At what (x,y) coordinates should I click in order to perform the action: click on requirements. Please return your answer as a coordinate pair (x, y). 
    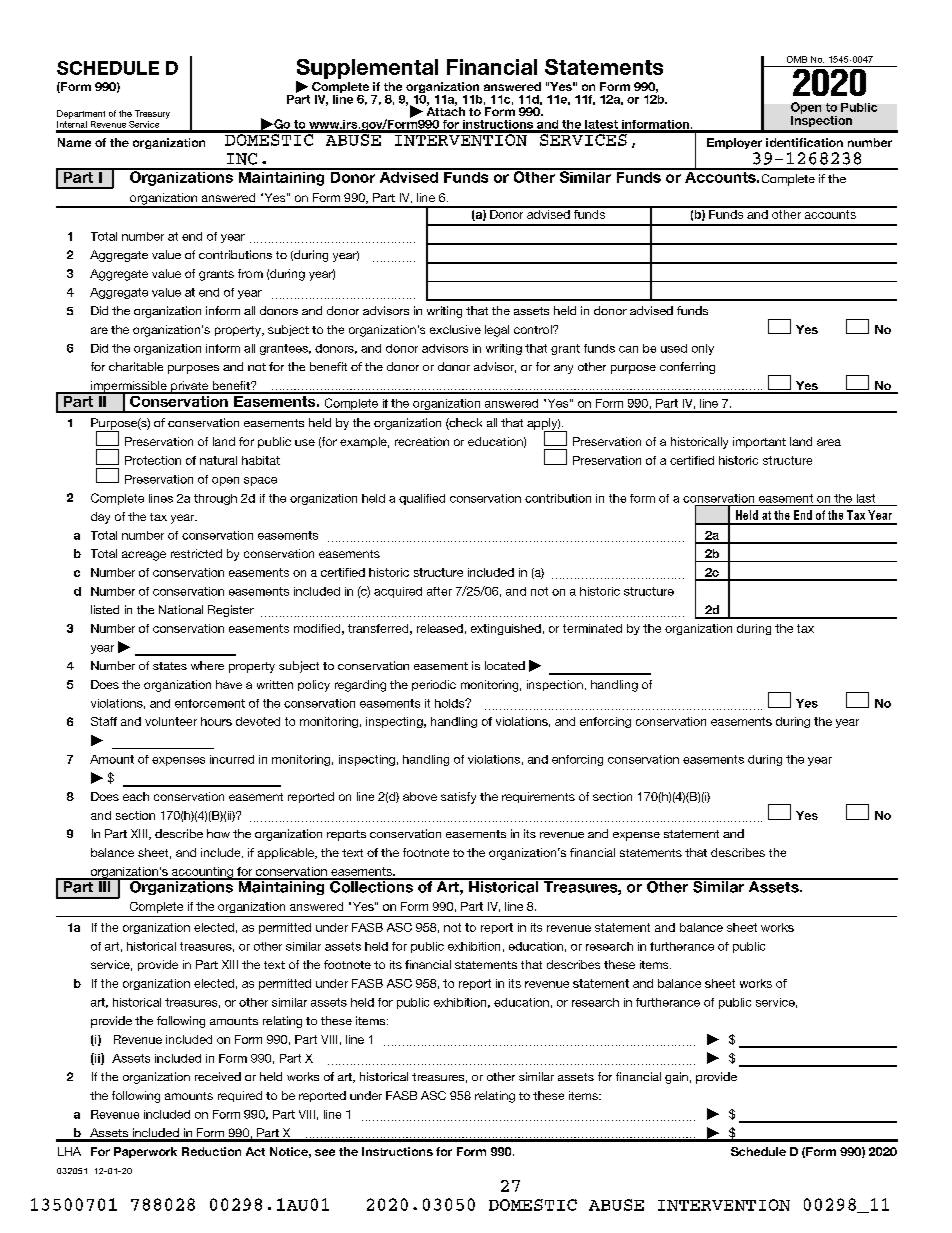
    Looking at the image, I should click on (538, 797).
